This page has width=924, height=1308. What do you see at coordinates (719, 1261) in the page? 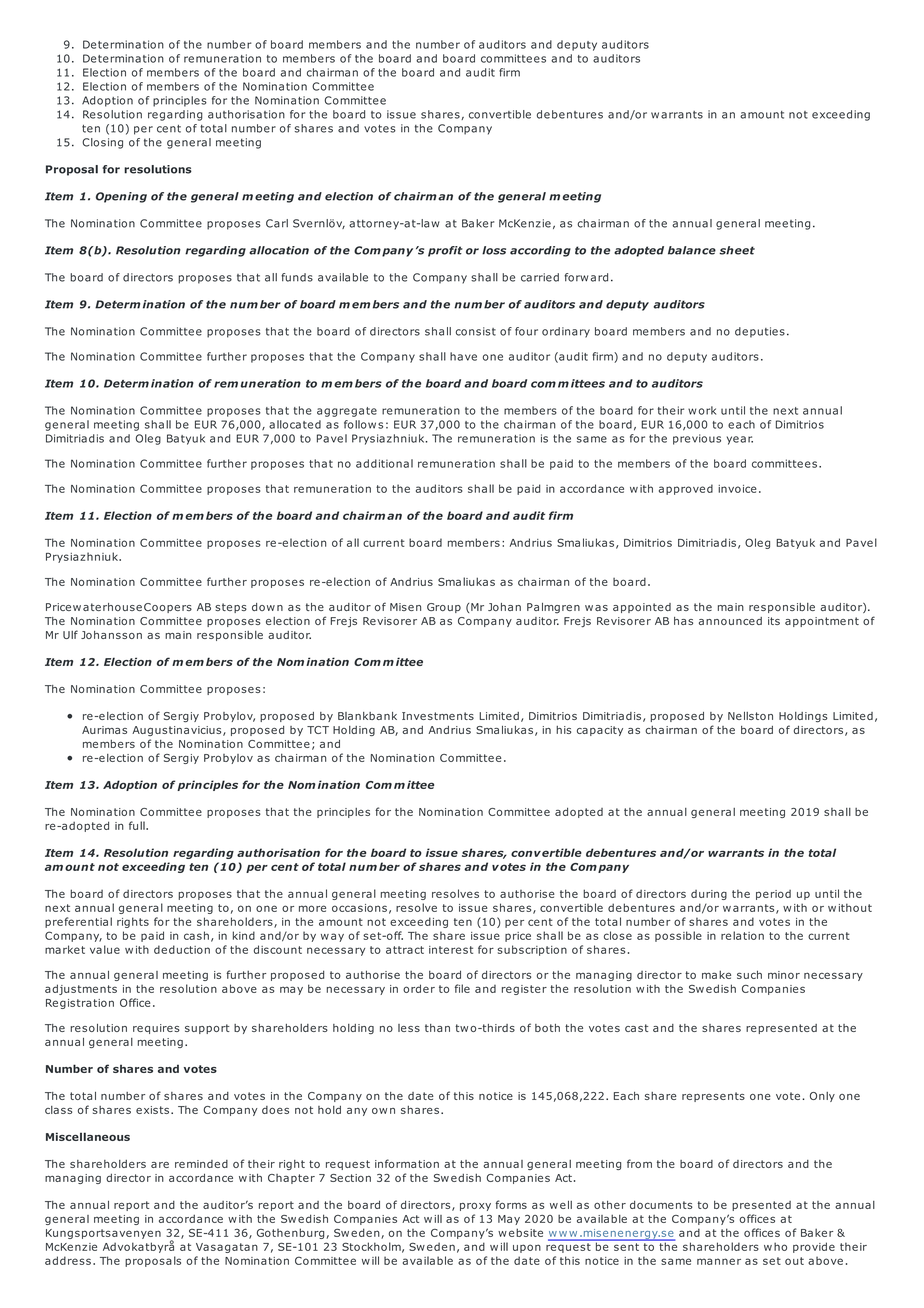
I see `manner` at bounding box center [719, 1261].
